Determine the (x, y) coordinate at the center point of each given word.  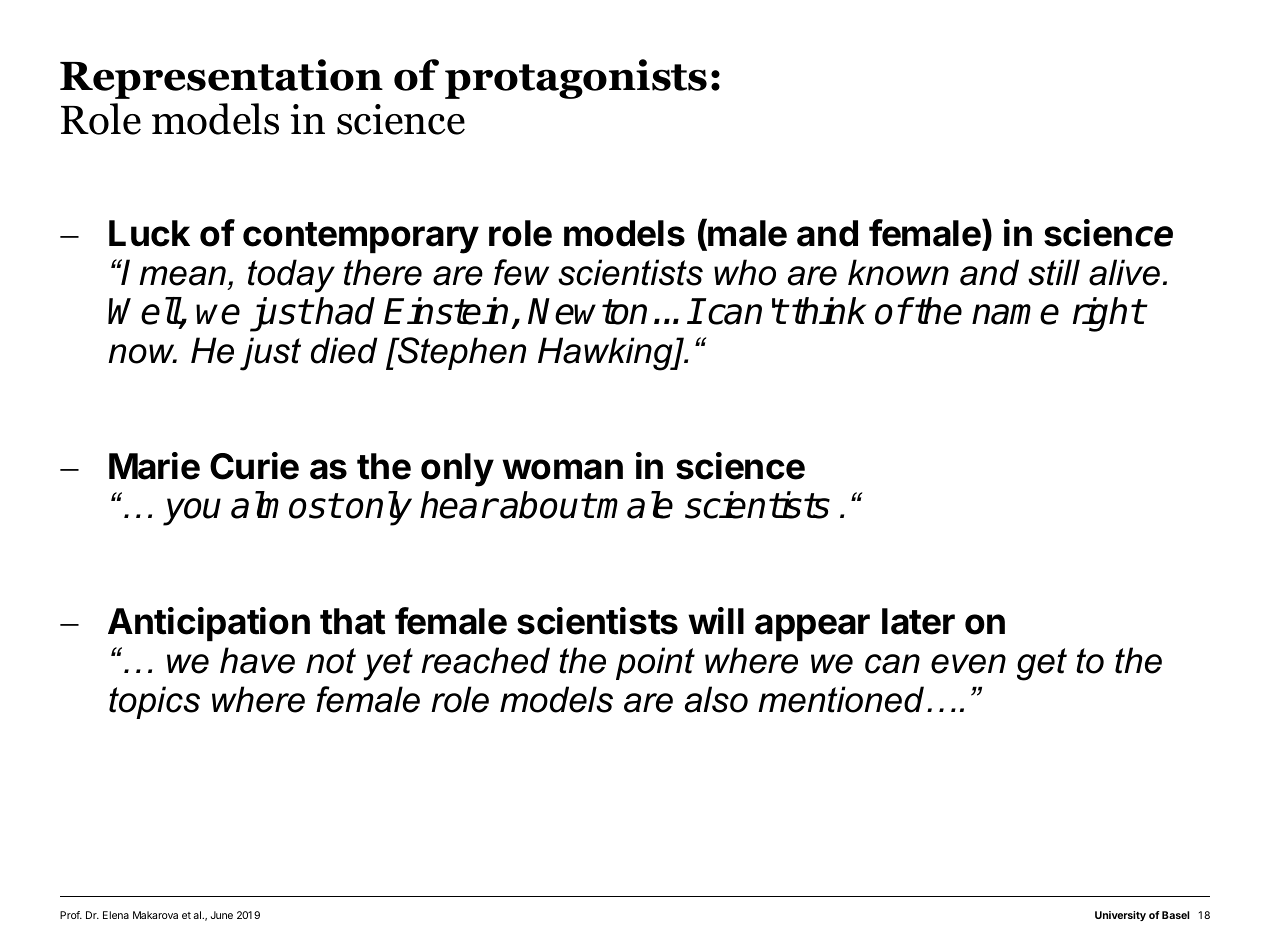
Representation (221, 79)
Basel (1176, 915)
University (1120, 916)
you (192, 512)
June (222, 915)
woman (562, 469)
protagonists (576, 79)
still (1054, 272)
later (918, 621)
